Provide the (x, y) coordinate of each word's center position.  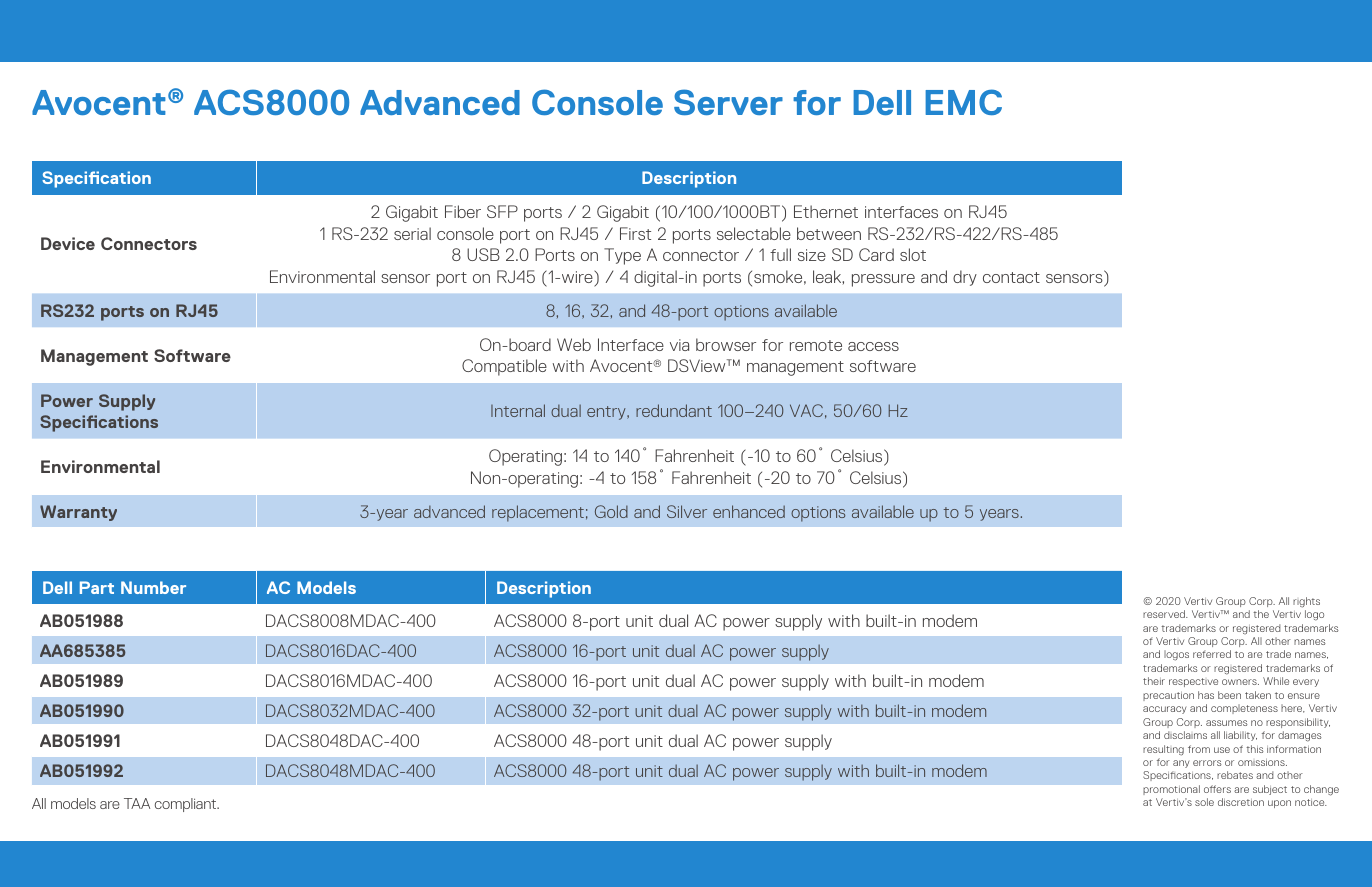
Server (728, 102)
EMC (963, 102)
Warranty (78, 513)
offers (1217, 789)
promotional (1171, 790)
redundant (674, 410)
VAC (806, 410)
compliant (187, 805)
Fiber (463, 211)
